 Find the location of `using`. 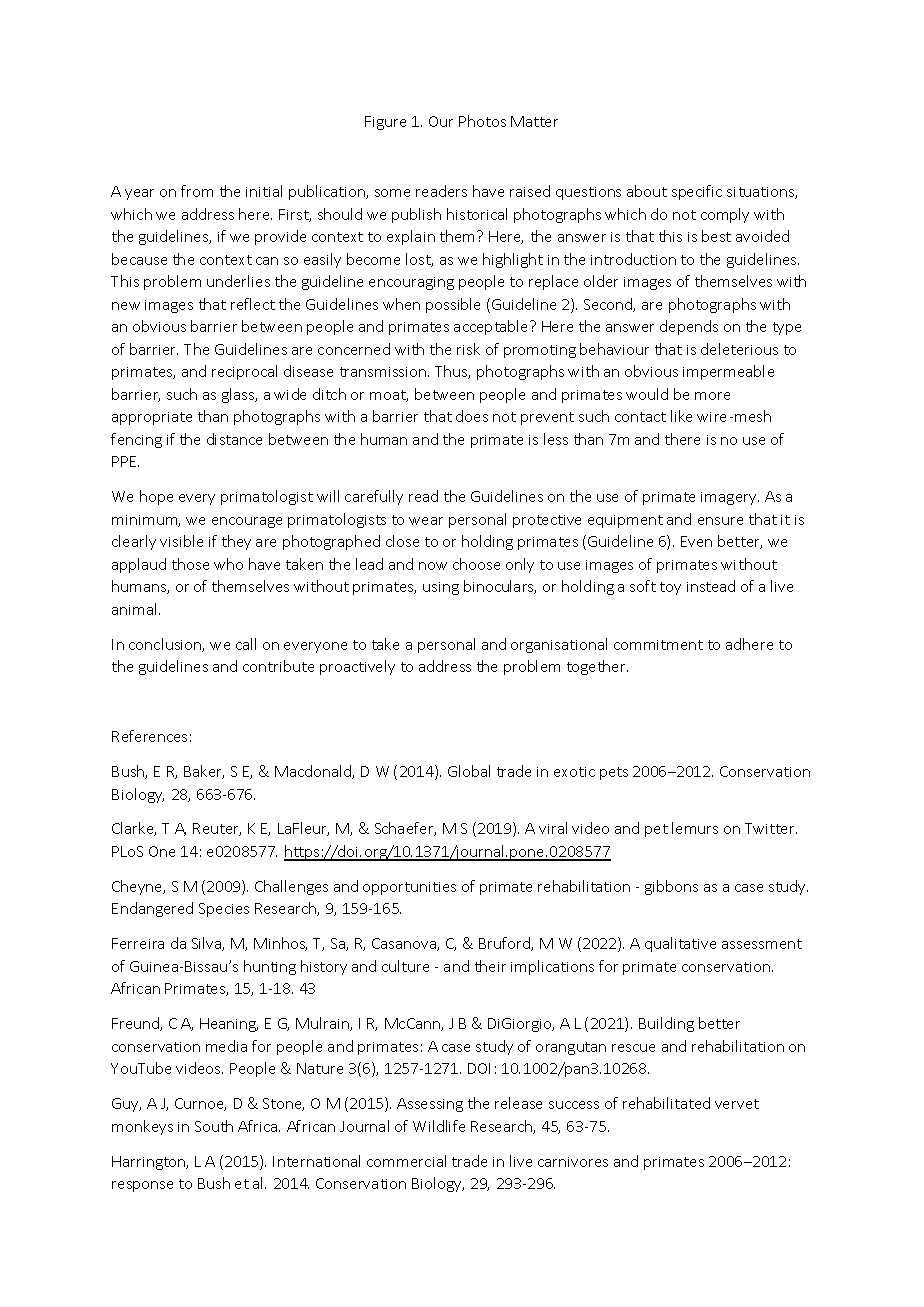

using is located at coordinates (441, 588).
